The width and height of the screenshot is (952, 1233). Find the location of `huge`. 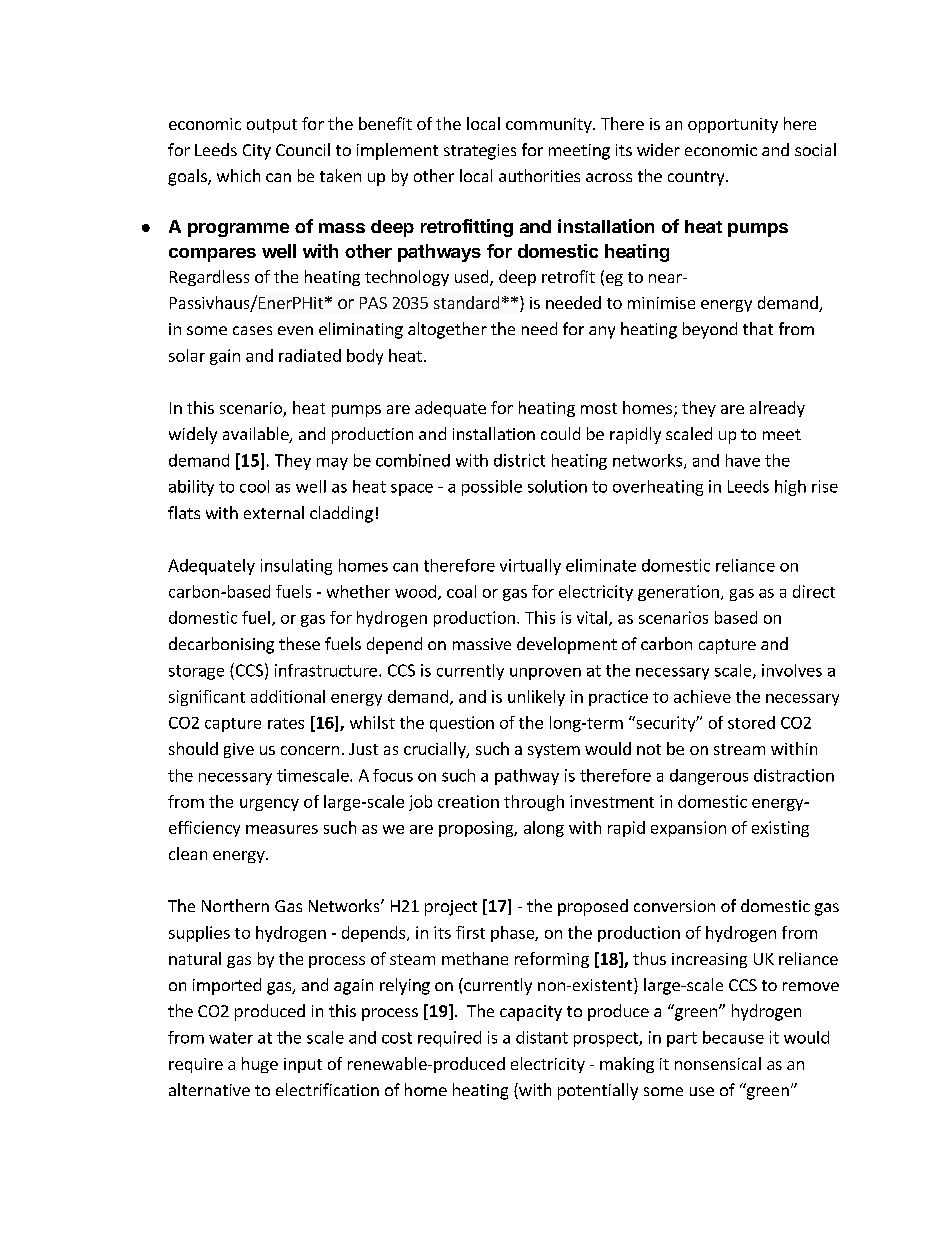

huge is located at coordinates (260, 1065).
